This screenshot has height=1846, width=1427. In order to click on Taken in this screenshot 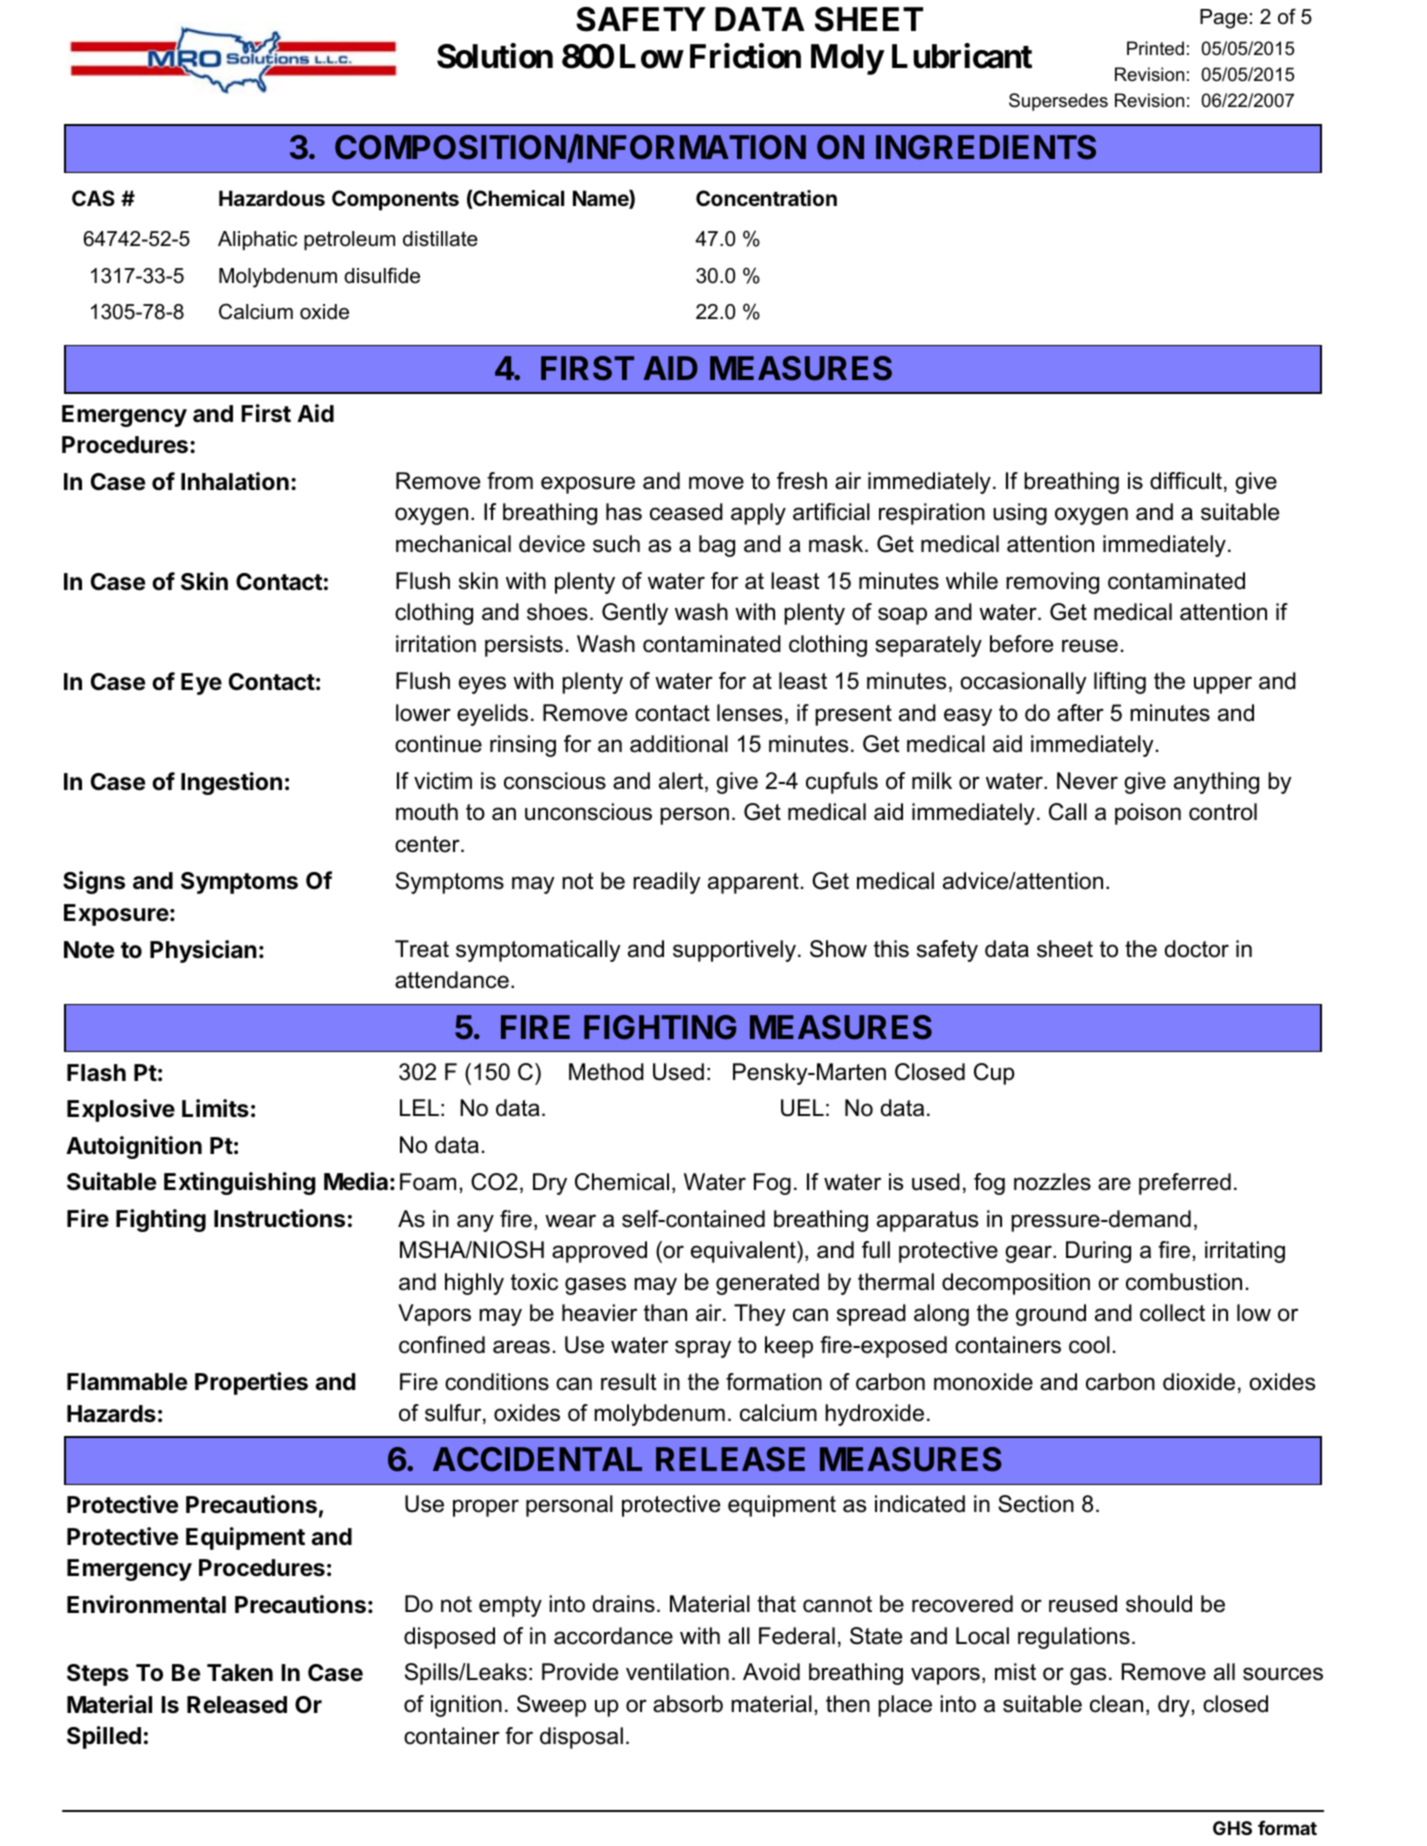, I will do `click(240, 1673)`.
